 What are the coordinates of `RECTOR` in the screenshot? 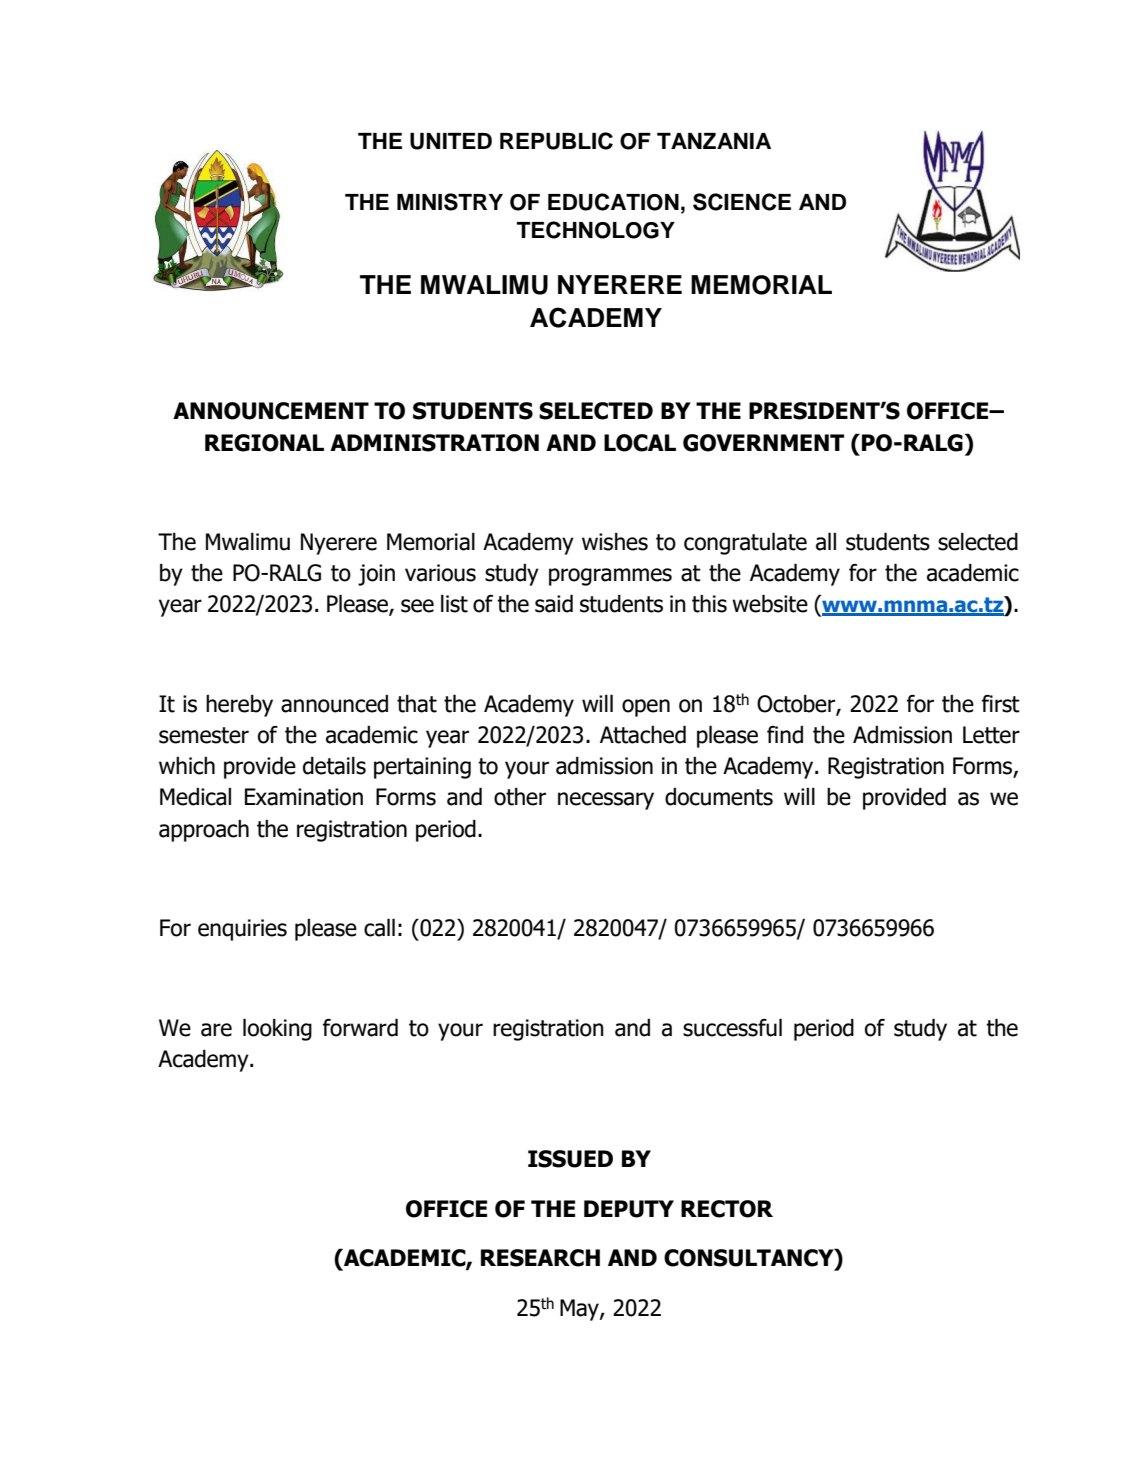 It's located at (727, 1209).
